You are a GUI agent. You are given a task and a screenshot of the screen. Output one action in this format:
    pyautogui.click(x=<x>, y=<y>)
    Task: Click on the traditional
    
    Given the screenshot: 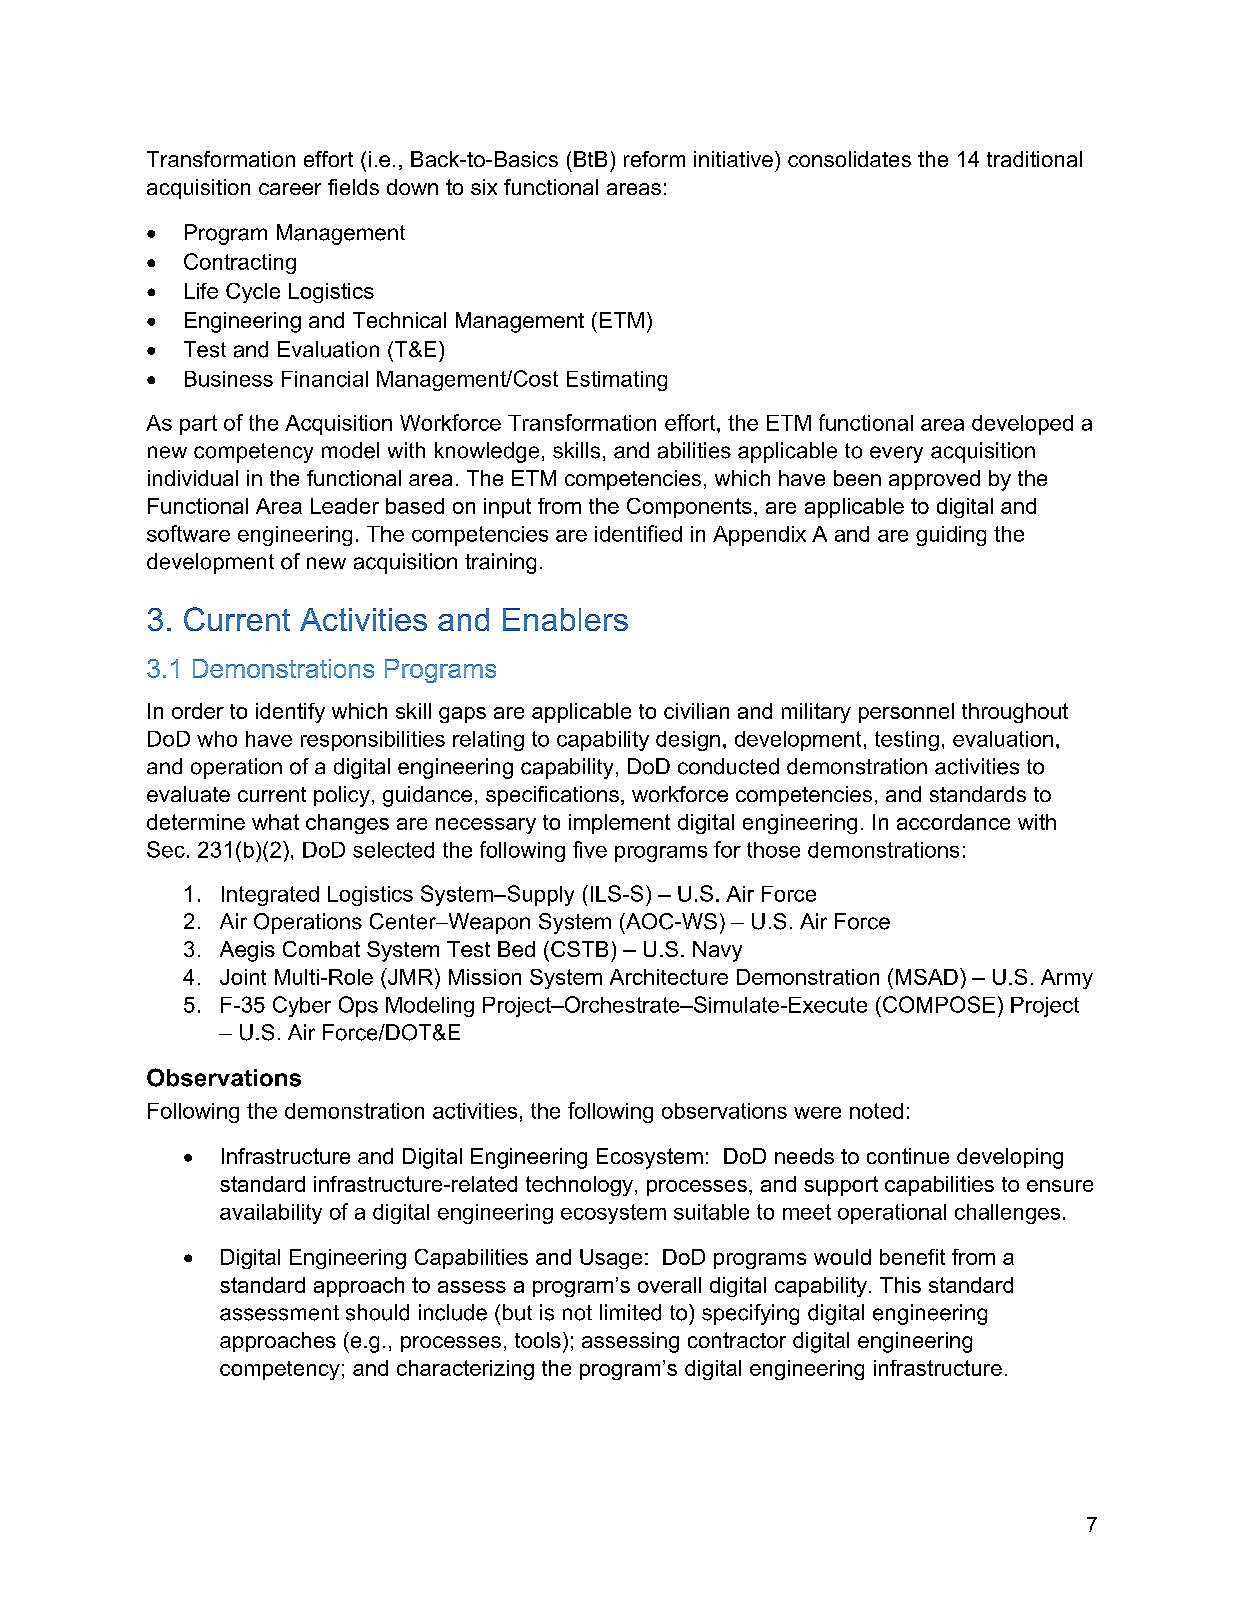 What is the action you would take?
    pyautogui.click(x=1034, y=159)
